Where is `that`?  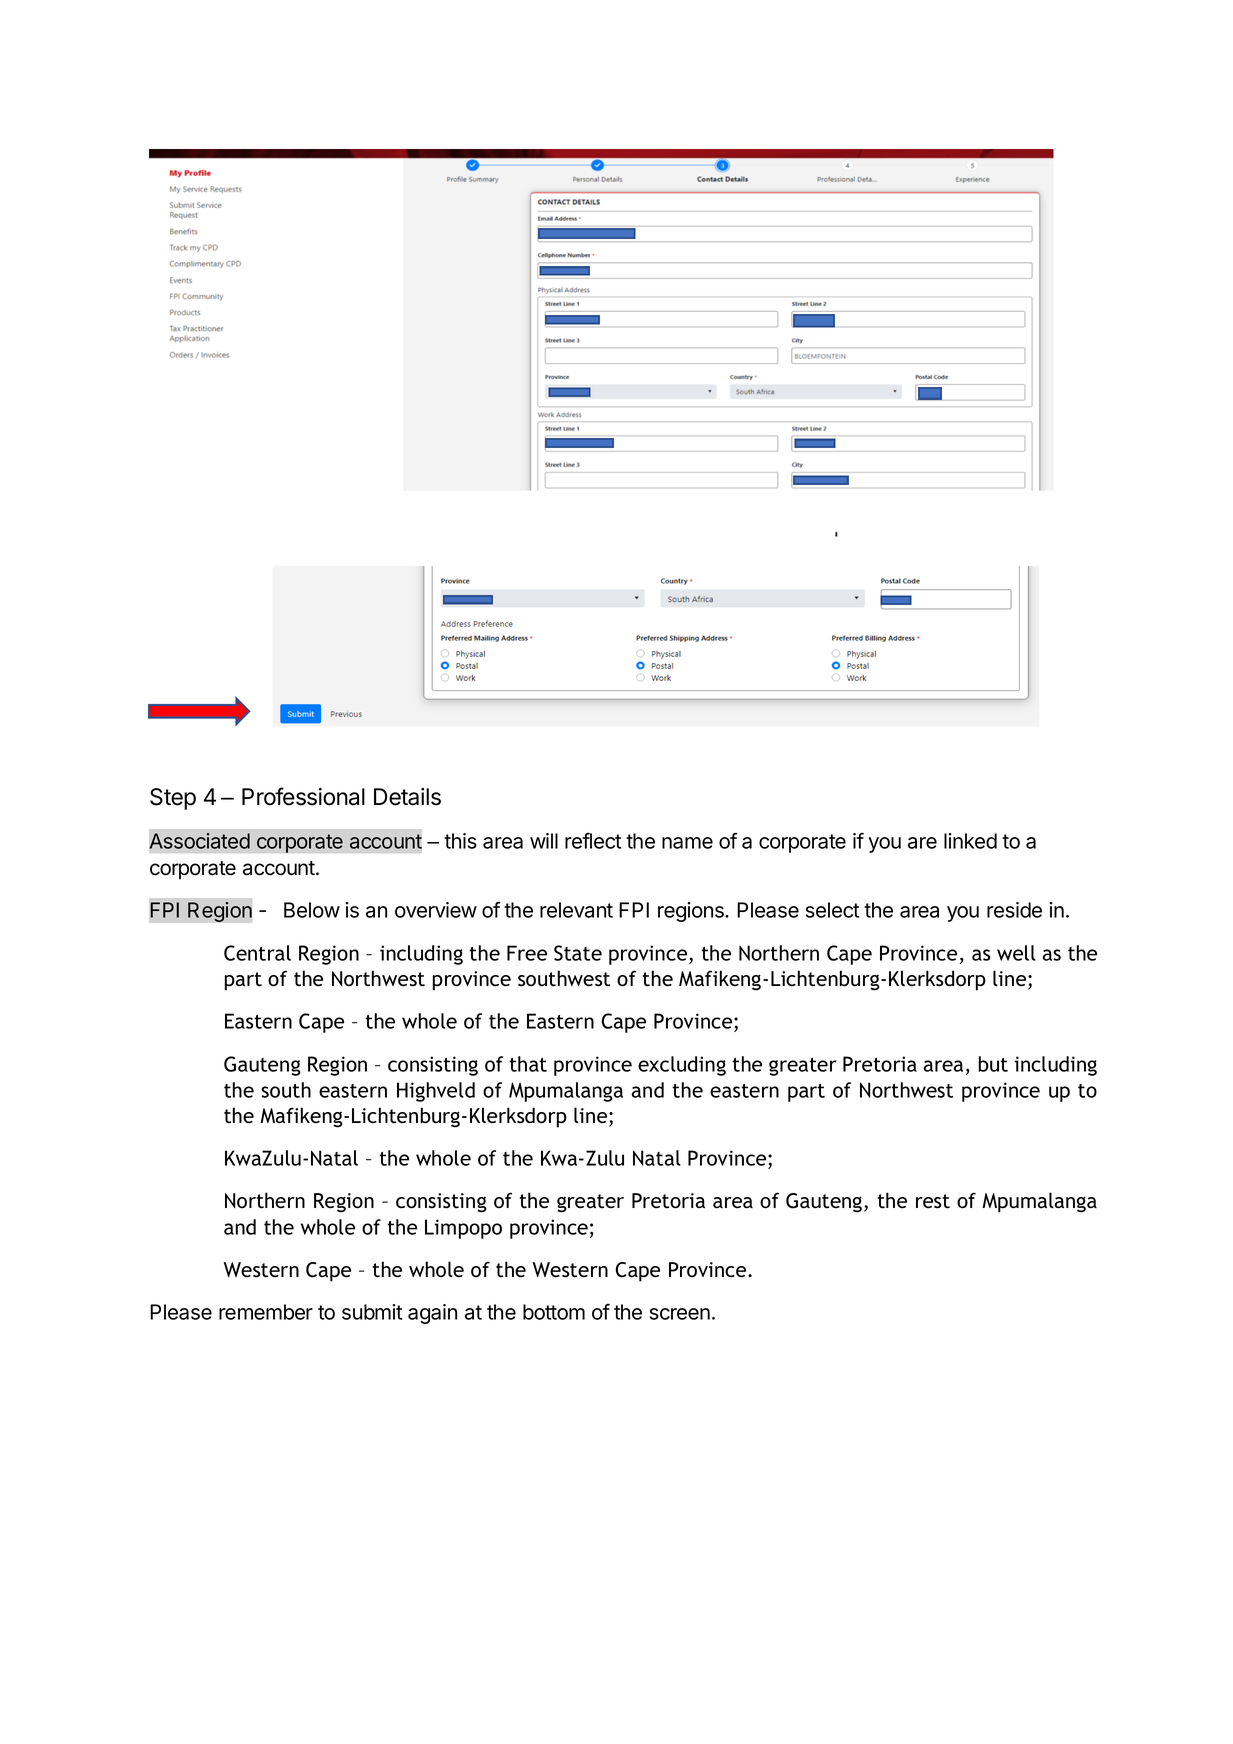 that is located at coordinates (528, 1064).
